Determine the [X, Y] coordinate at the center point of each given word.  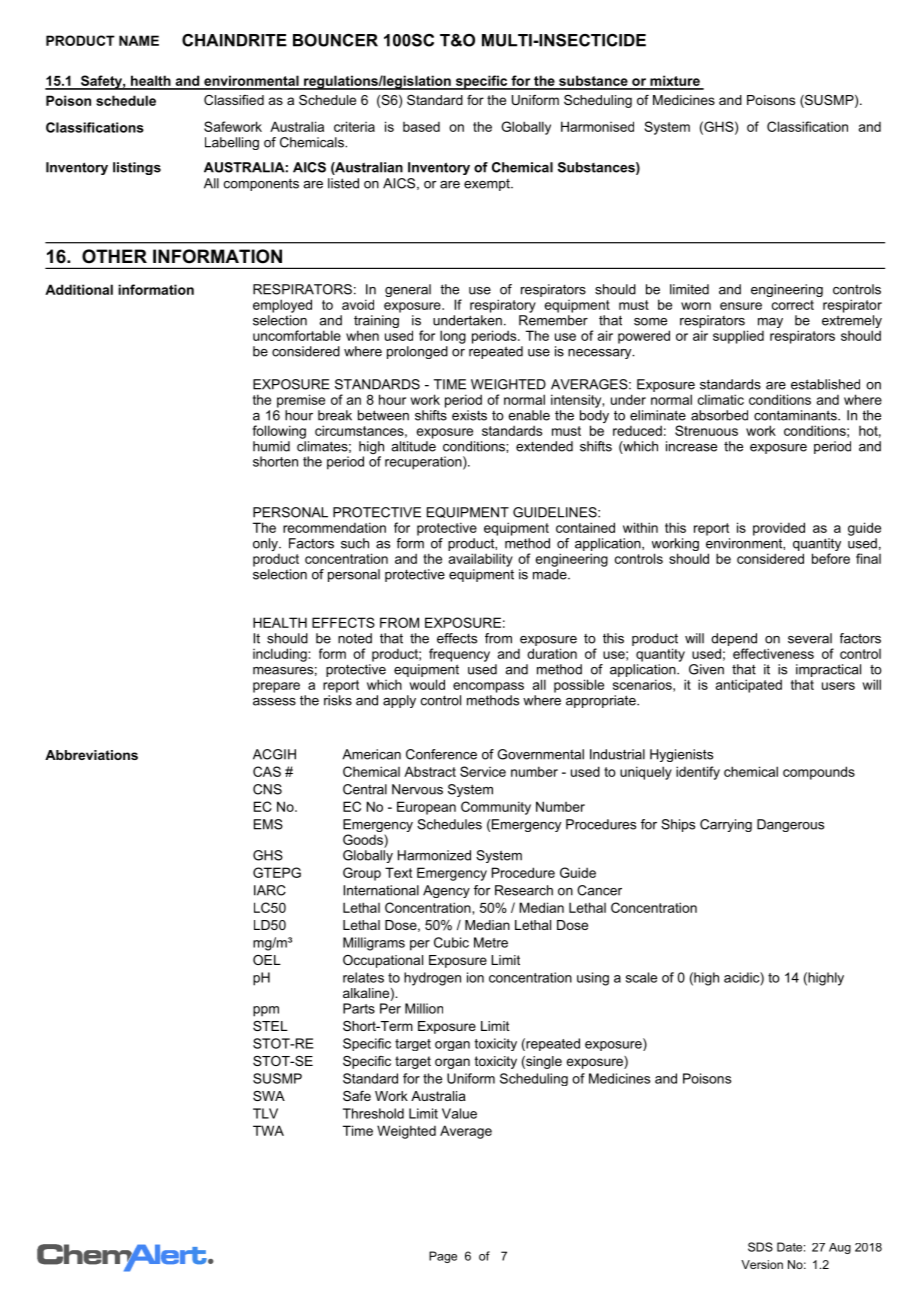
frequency [459, 655]
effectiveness [773, 653]
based [421, 127]
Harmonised [597, 126]
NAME [139, 40]
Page [443, 1257]
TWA [268, 1130]
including [281, 655]
